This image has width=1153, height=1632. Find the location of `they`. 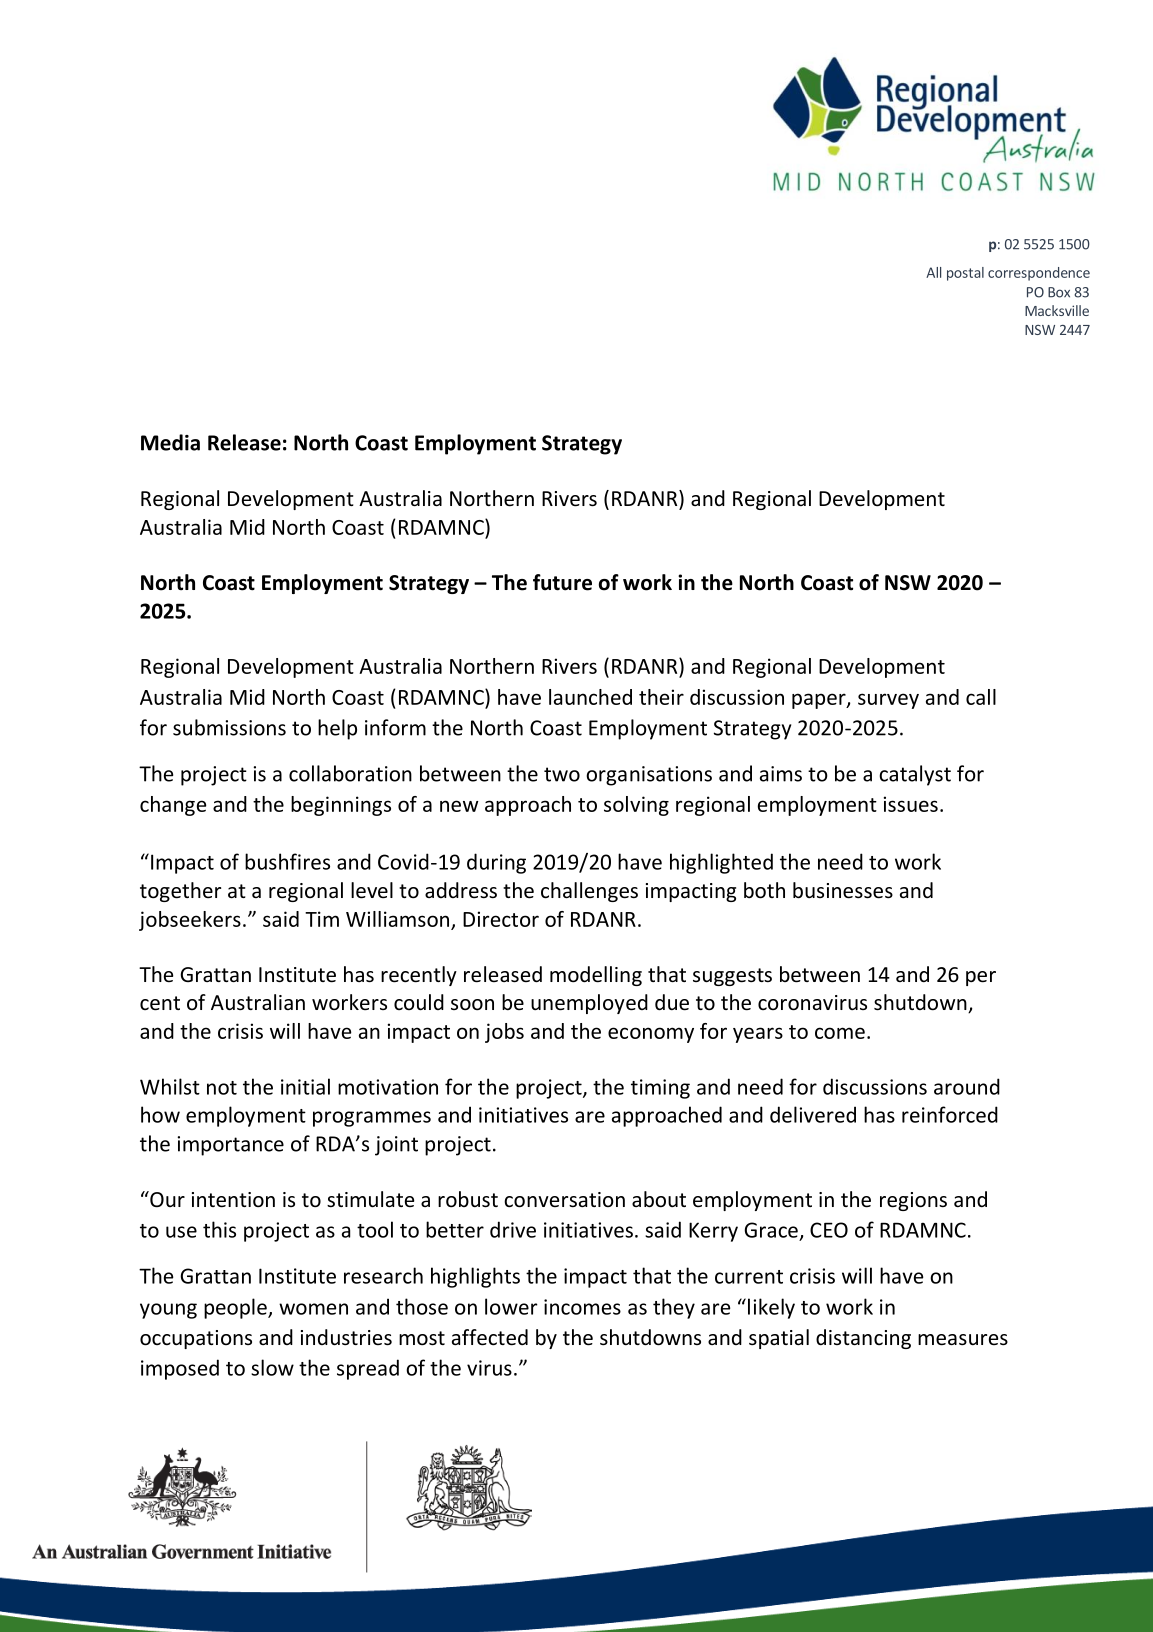

they is located at coordinates (674, 1308).
